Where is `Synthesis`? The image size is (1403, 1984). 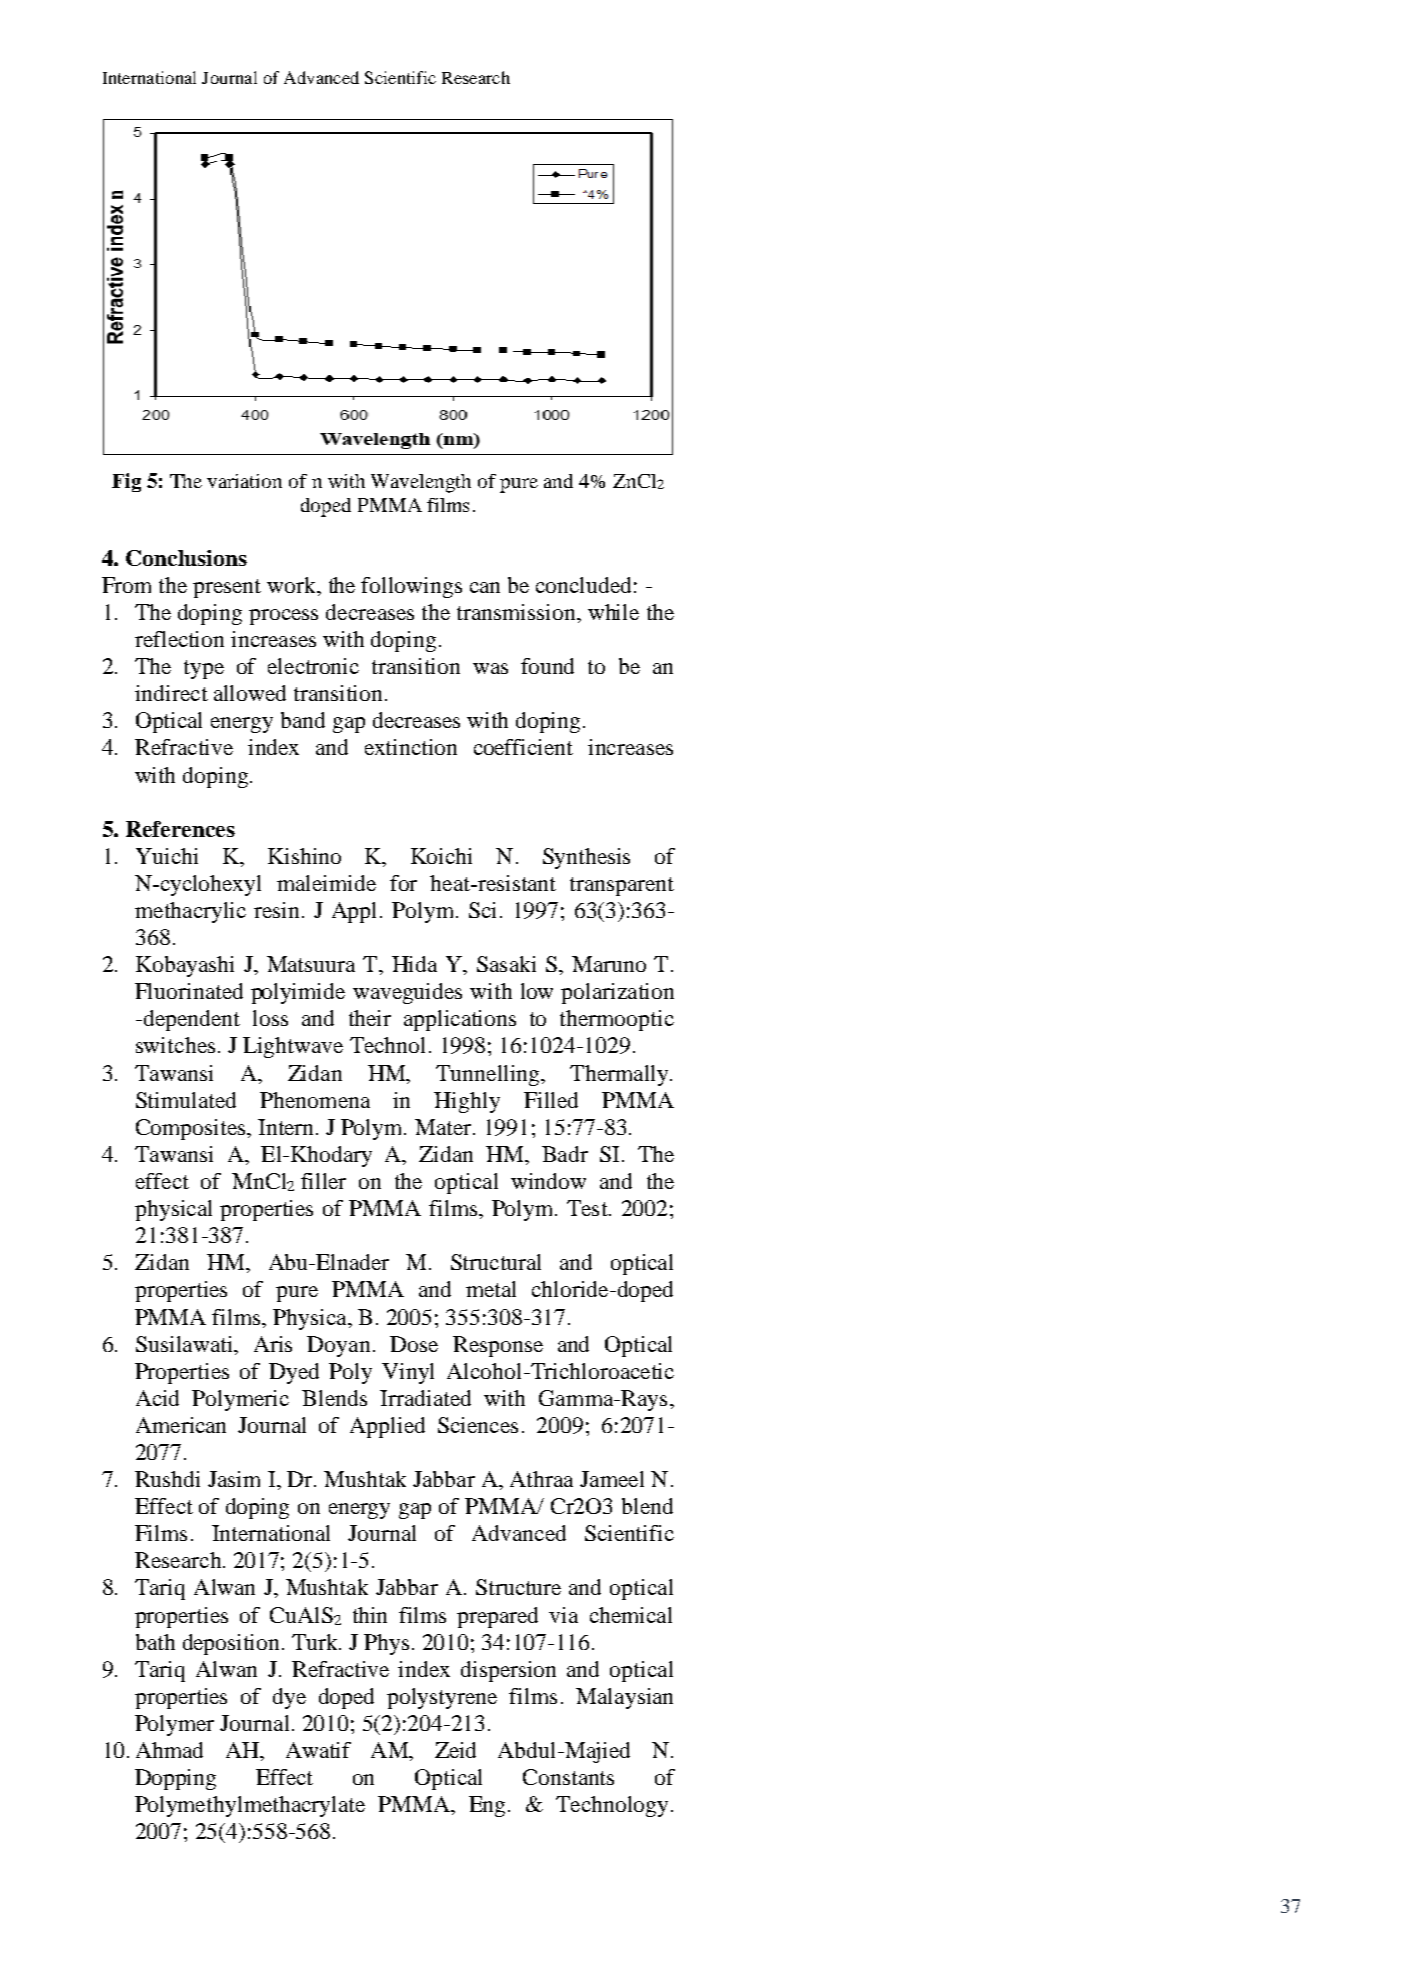
Synthesis is located at coordinates (586, 858).
